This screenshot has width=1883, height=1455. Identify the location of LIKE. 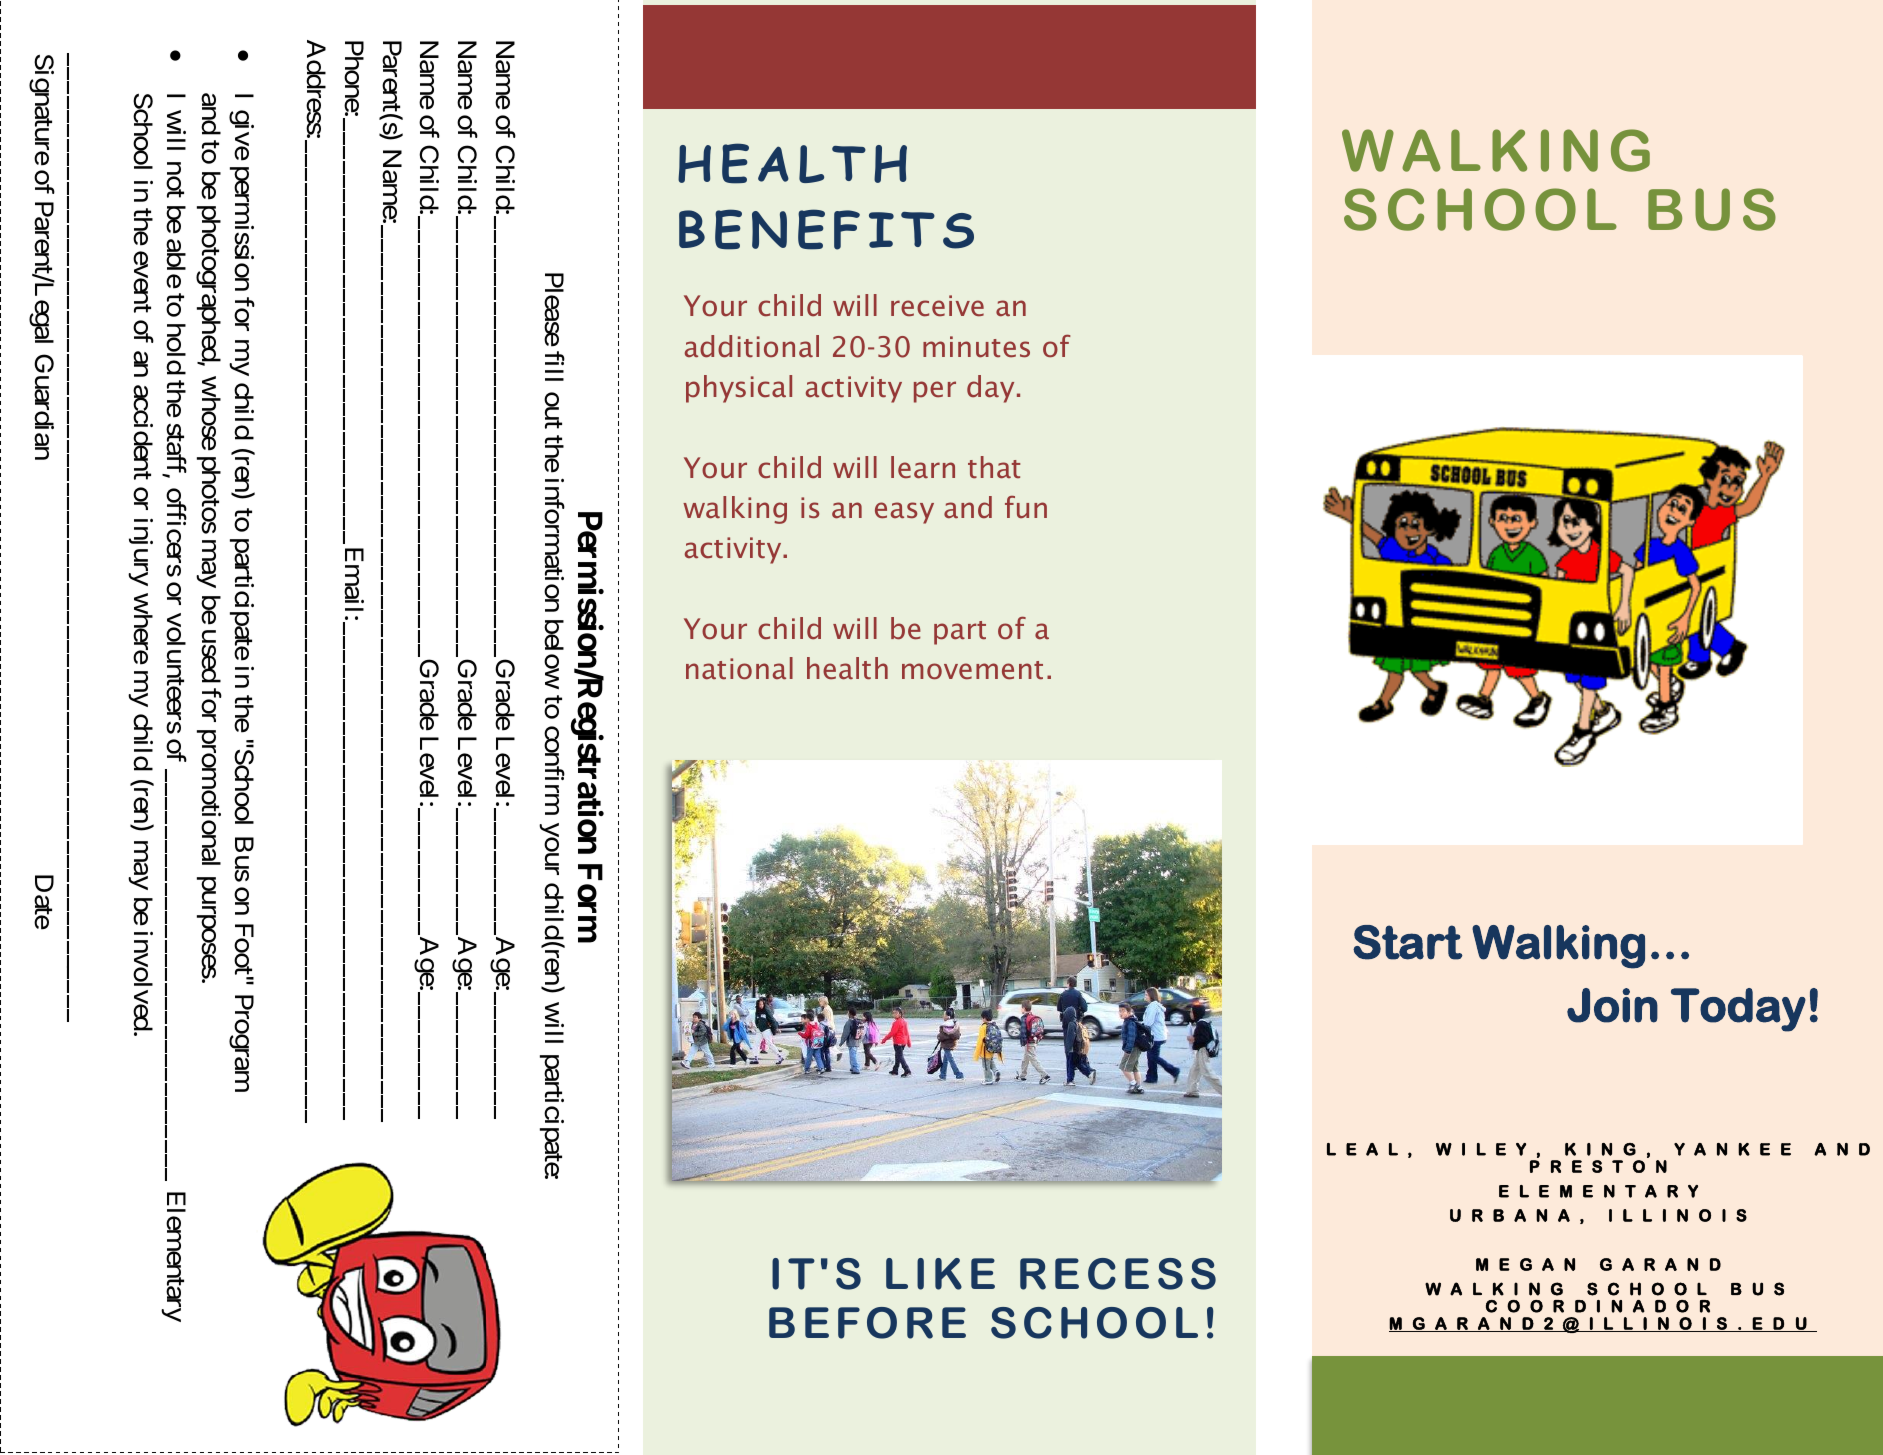
(940, 1274).
